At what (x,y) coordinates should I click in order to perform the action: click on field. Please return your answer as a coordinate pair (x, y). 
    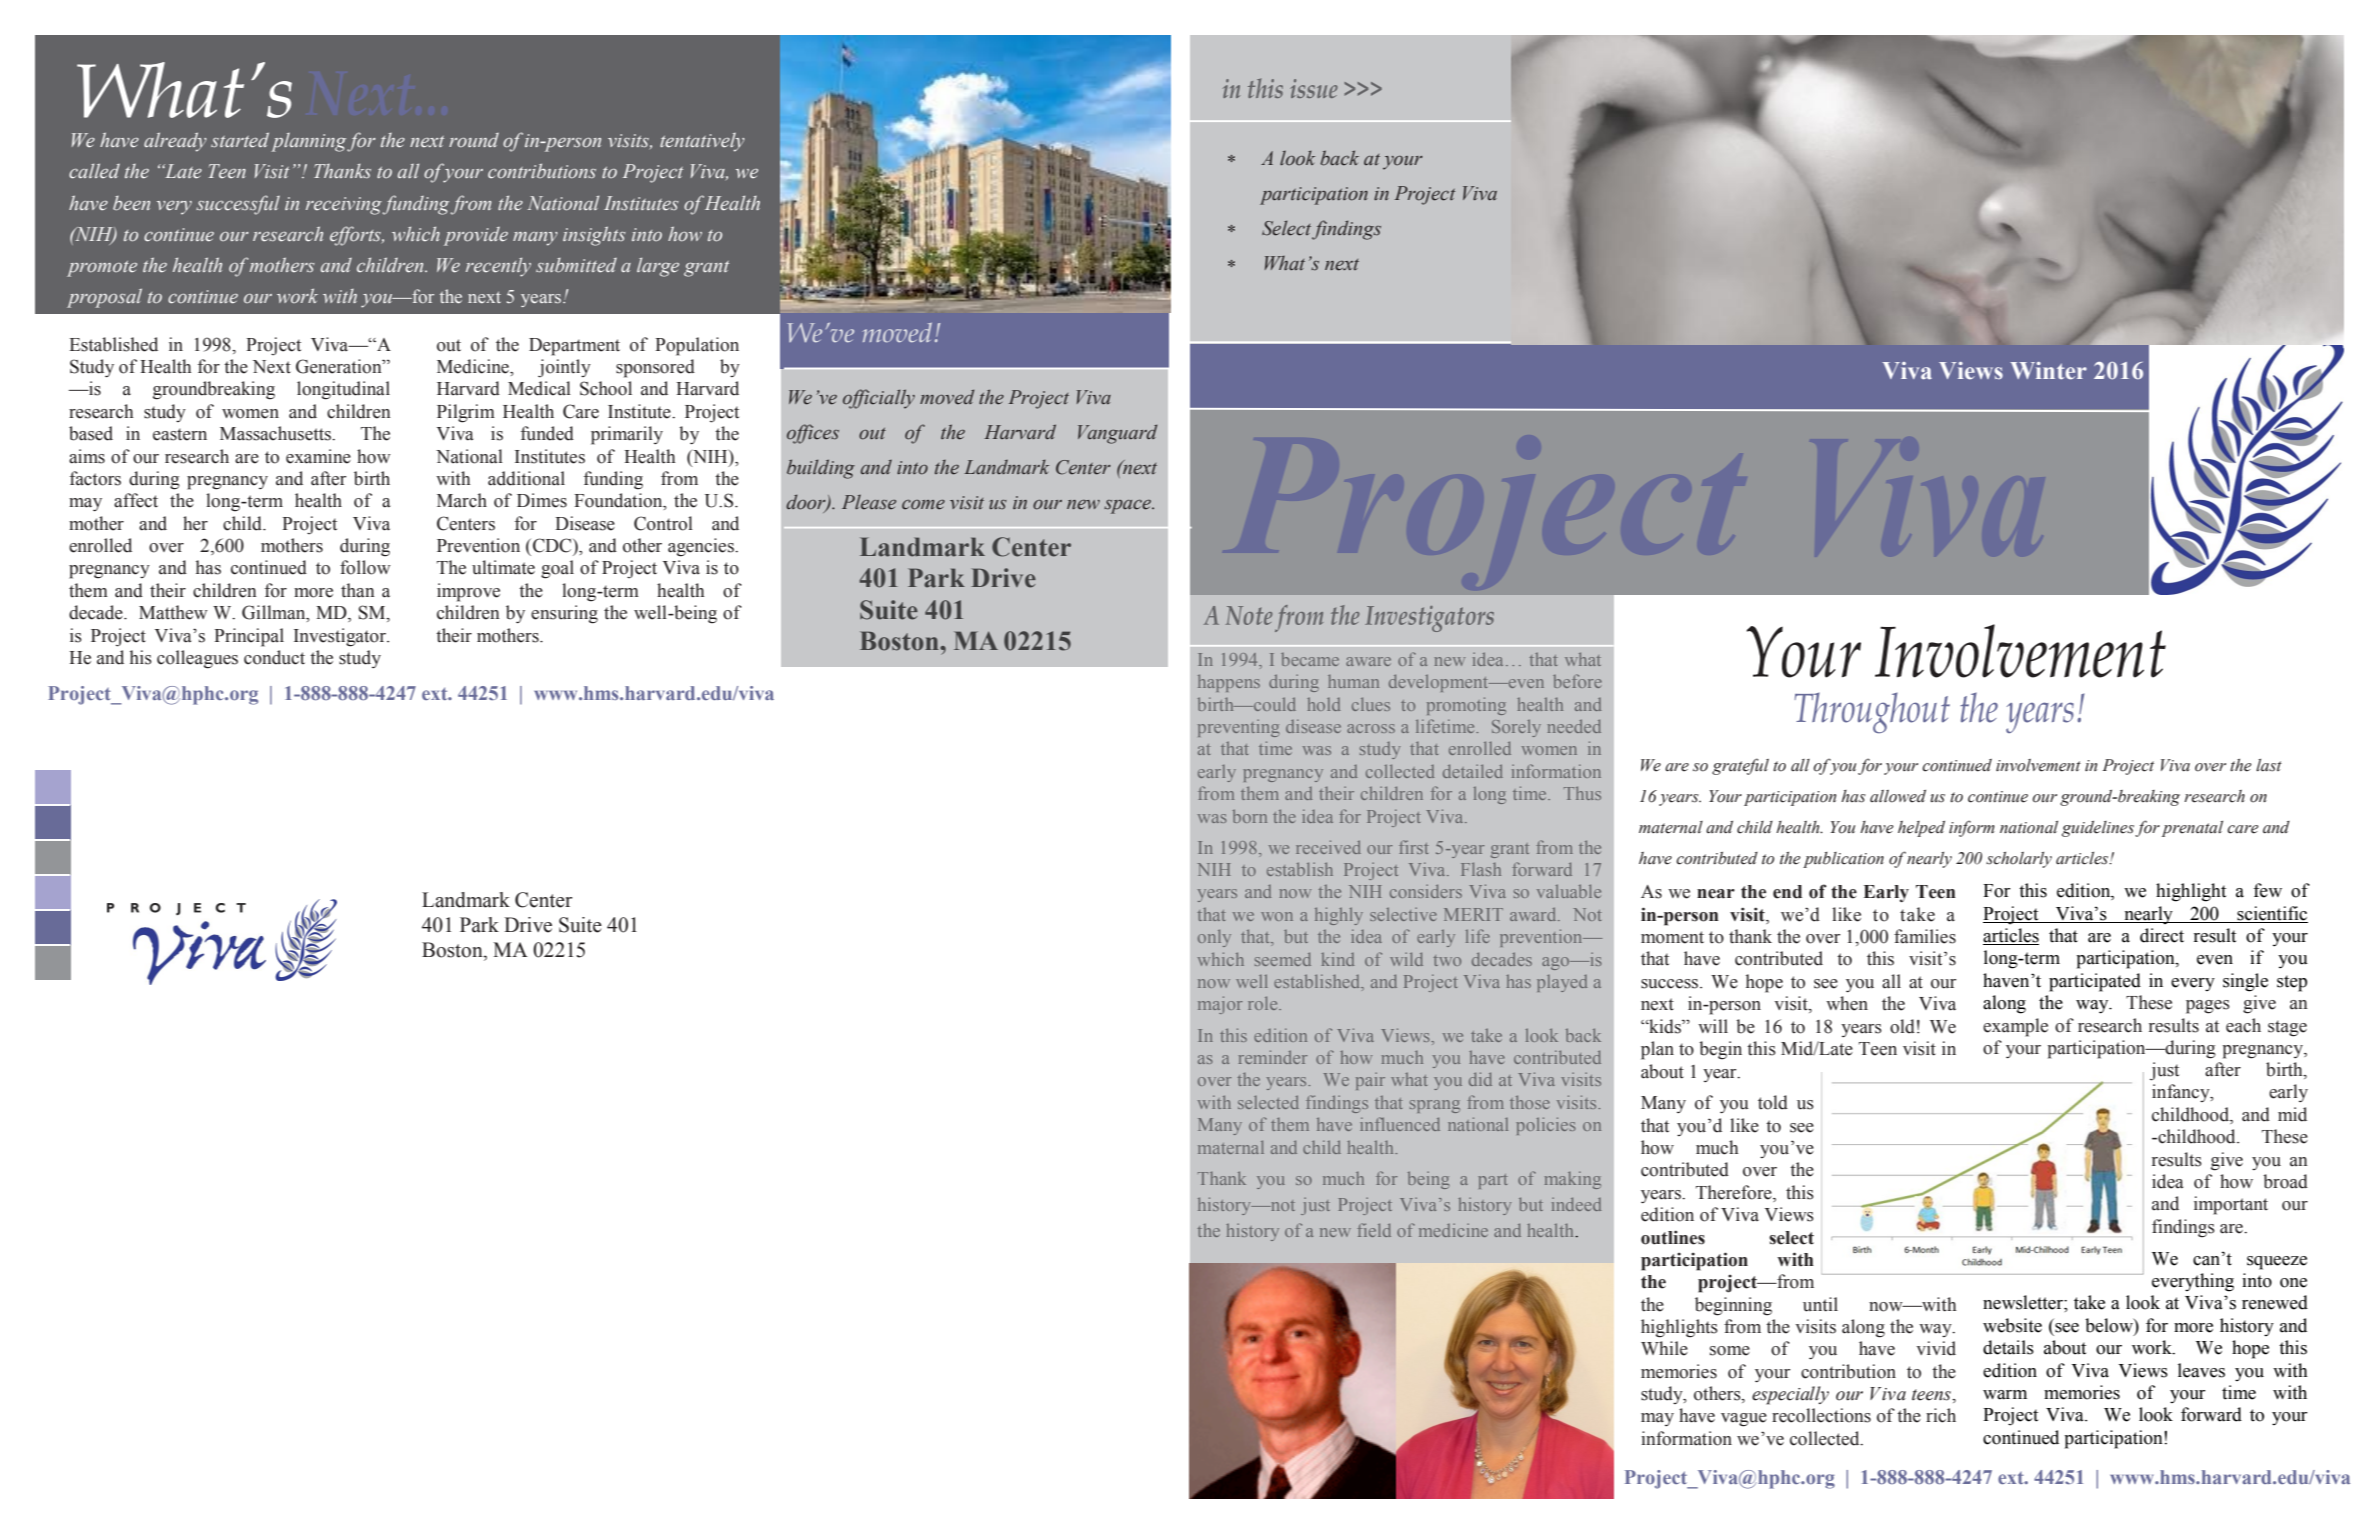
    Looking at the image, I should click on (1374, 1230).
